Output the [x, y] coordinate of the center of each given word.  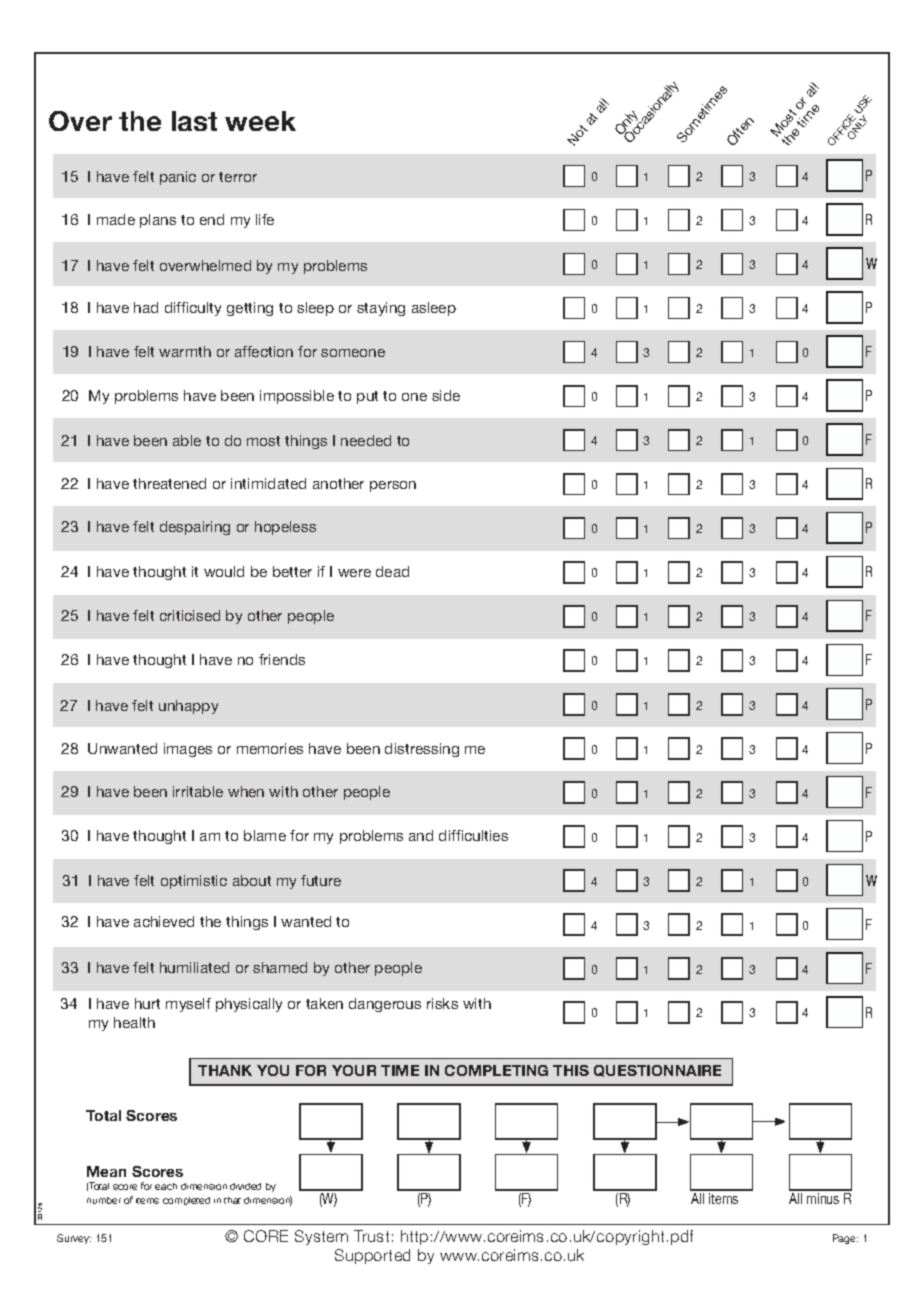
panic [178, 178]
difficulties [473, 835]
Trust [371, 1236]
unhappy [188, 707]
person [393, 486]
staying [381, 309]
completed [186, 1201]
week [260, 121]
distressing [422, 750]
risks [442, 1003]
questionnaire [657, 1071]
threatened [169, 483]
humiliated [194, 967]
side [446, 395]
